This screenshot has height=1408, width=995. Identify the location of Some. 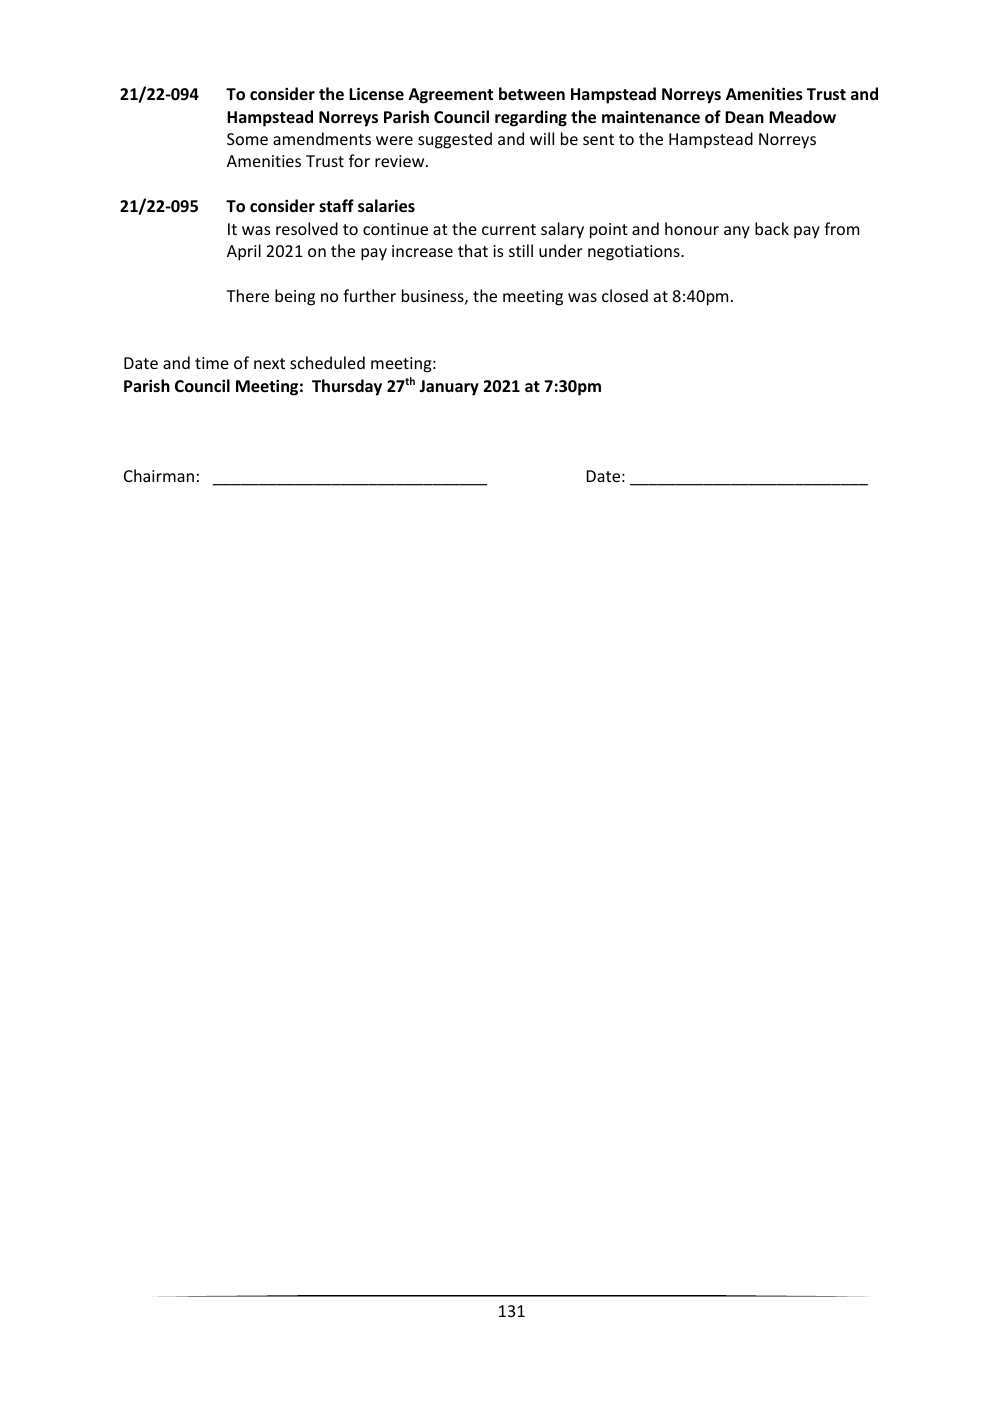
(247, 139).
